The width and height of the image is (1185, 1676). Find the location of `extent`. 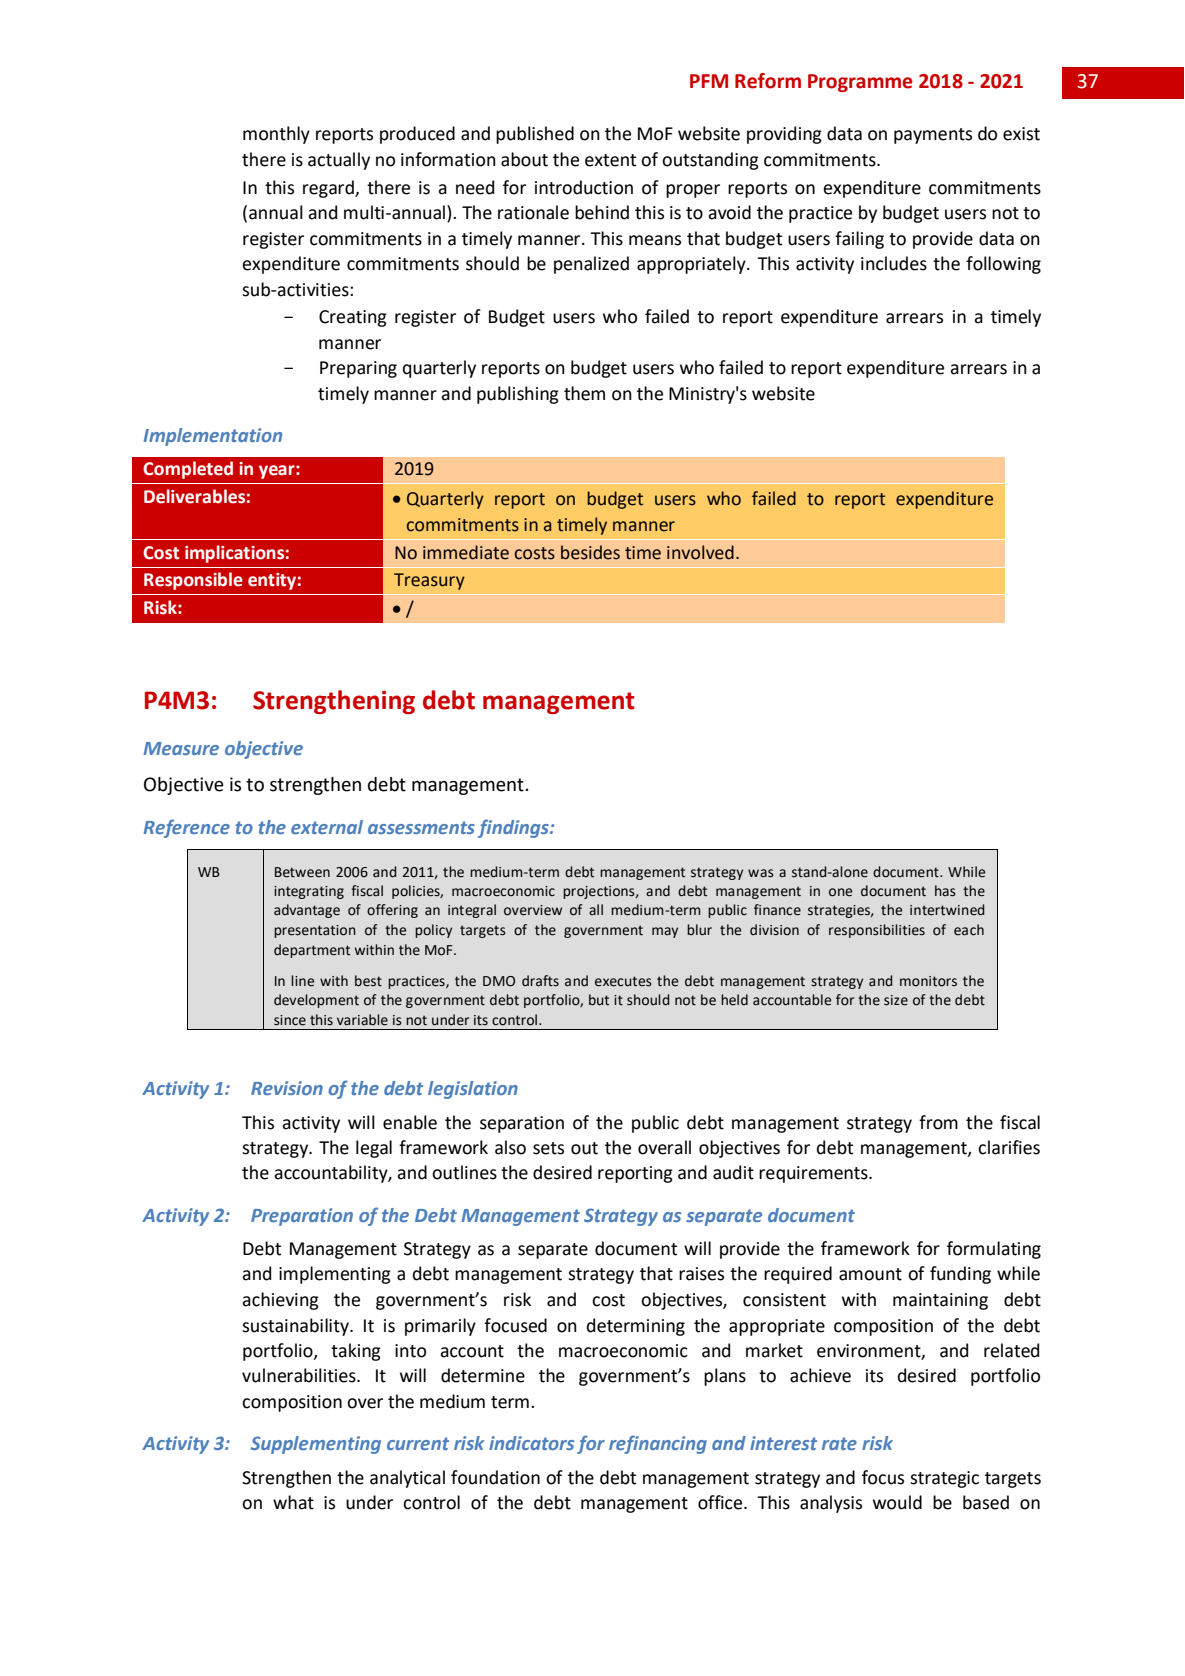

extent is located at coordinates (610, 160).
